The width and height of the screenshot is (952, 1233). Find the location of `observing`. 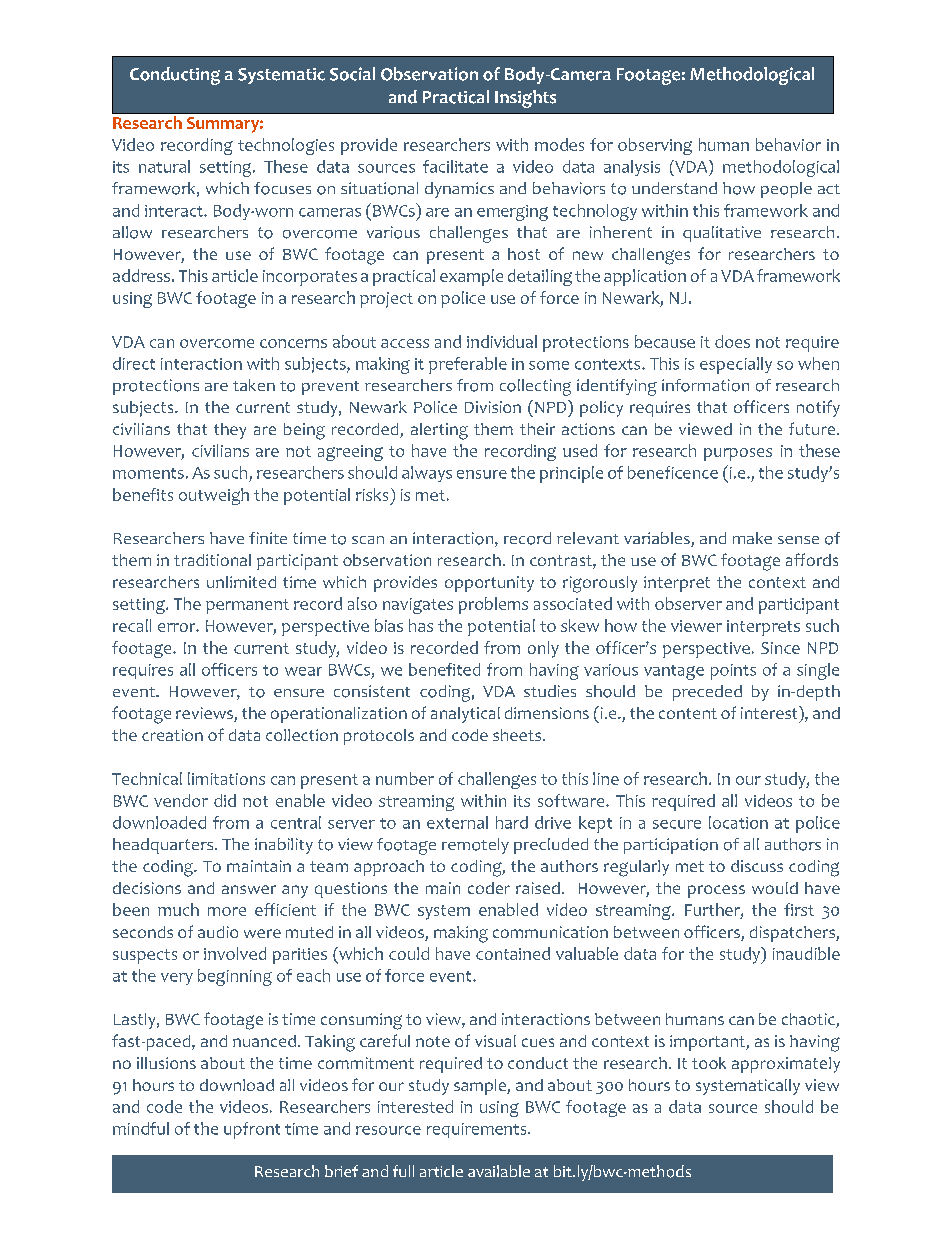

observing is located at coordinates (655, 146).
